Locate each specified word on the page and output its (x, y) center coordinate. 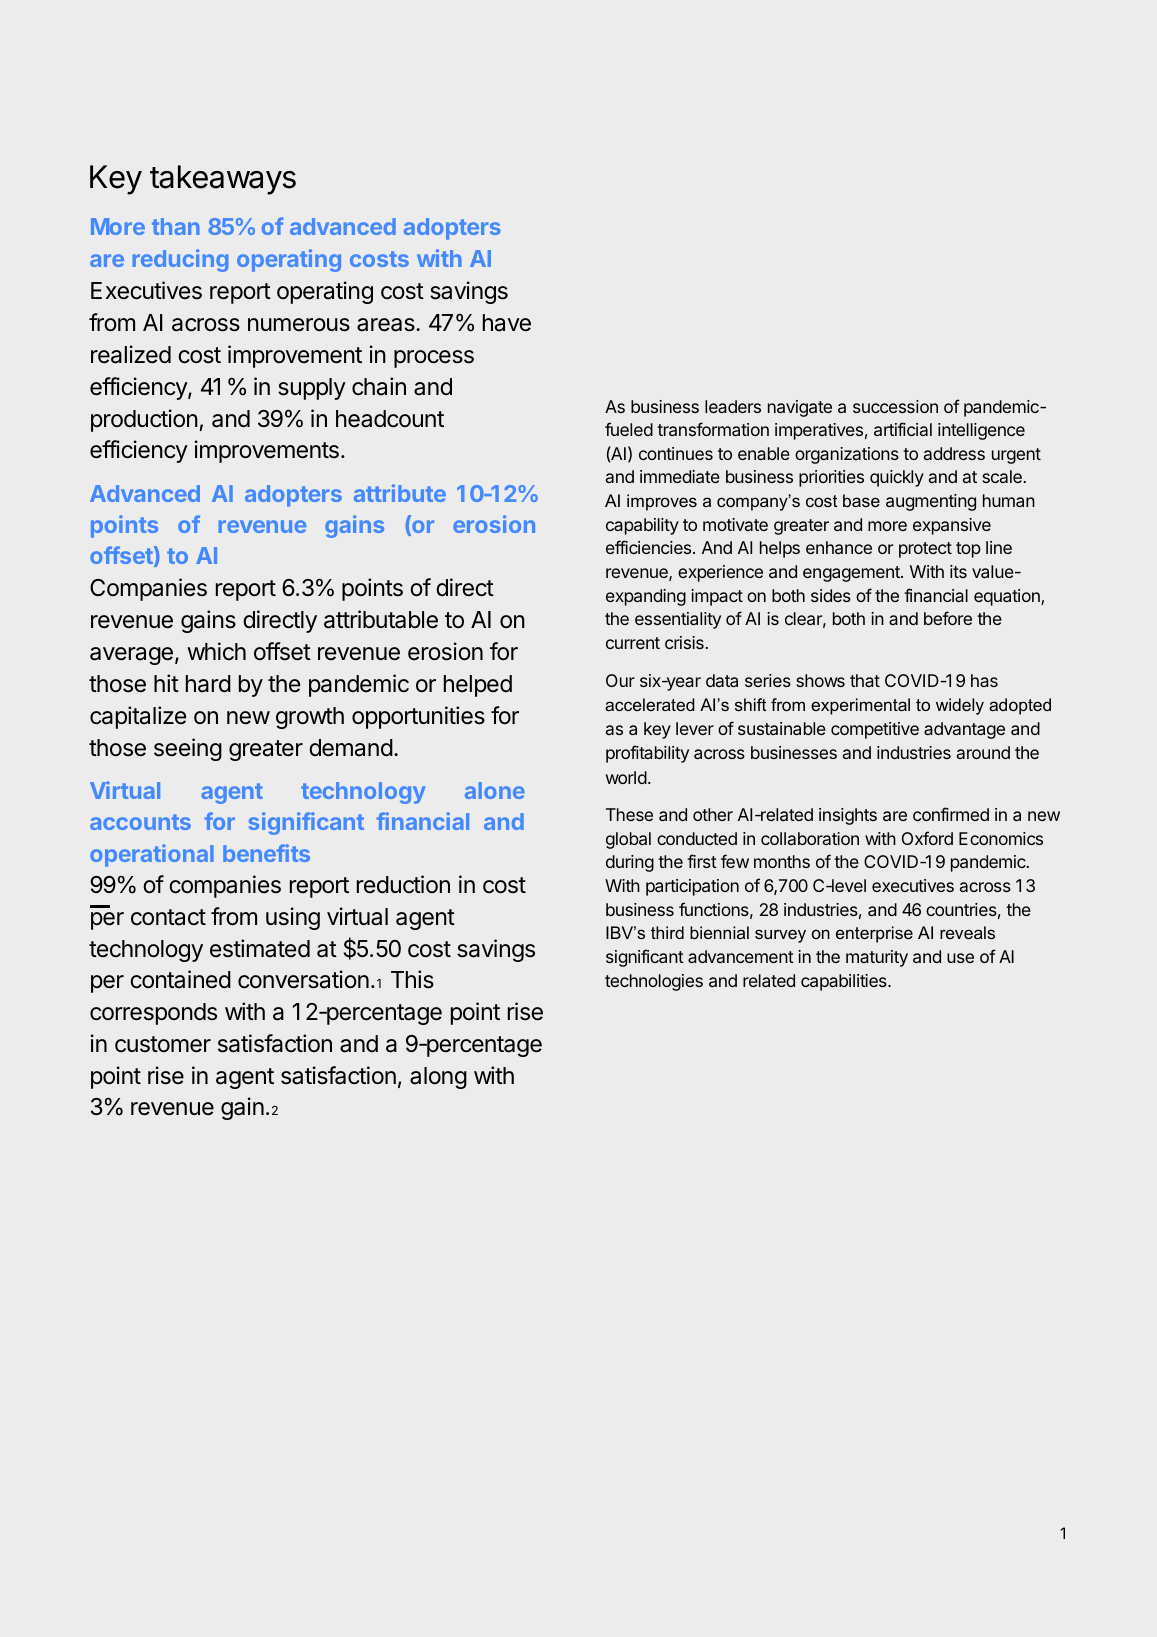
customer (163, 1044)
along (438, 1078)
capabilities (845, 982)
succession (895, 406)
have (507, 323)
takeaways (223, 180)
